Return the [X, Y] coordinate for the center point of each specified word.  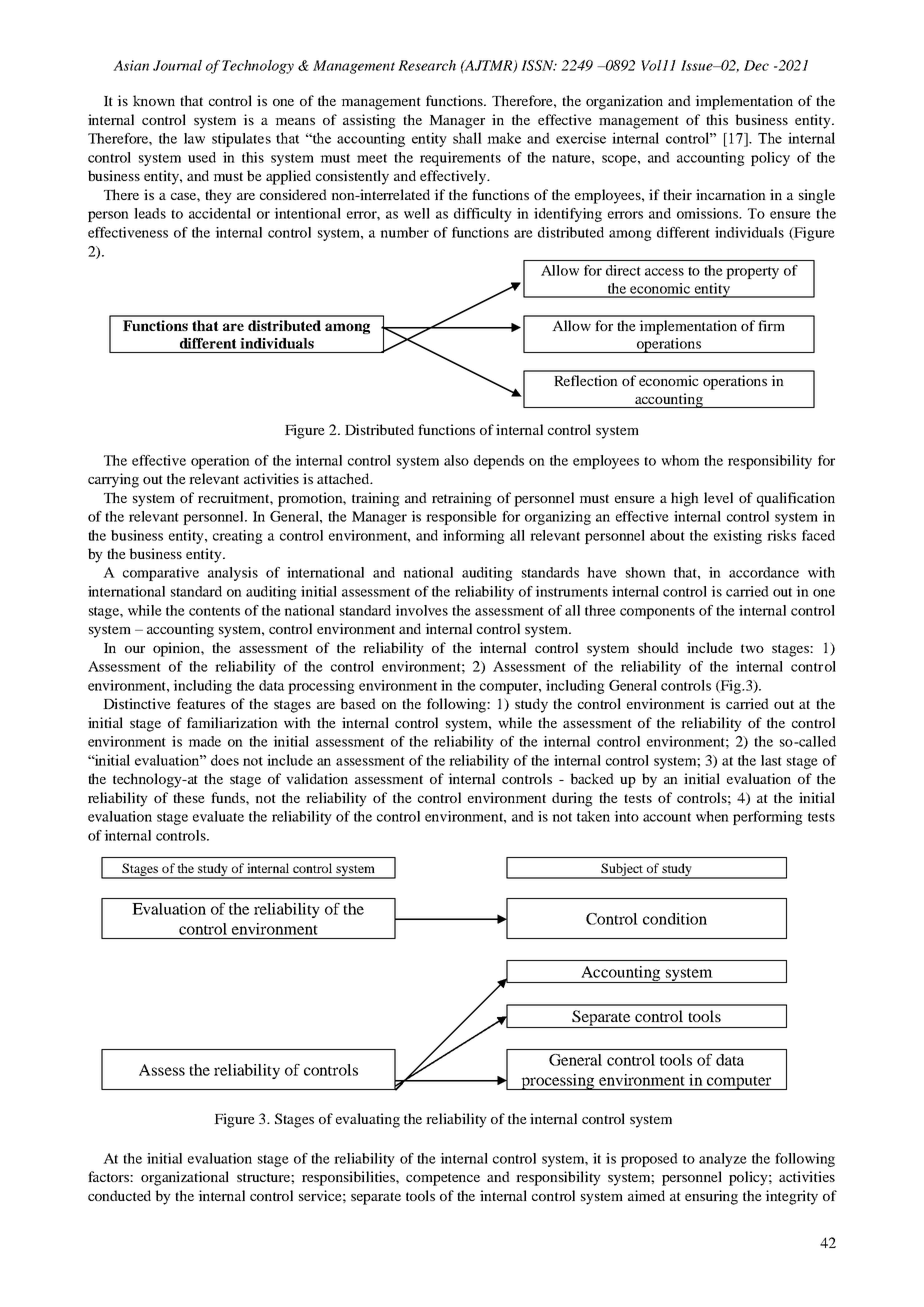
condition [675, 919]
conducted [119, 1195]
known [154, 100]
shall [467, 138]
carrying [113, 480]
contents [214, 611]
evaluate [218, 816]
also [456, 460]
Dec [756, 65]
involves [421, 610]
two [752, 648]
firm [771, 325]
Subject [622, 870]
